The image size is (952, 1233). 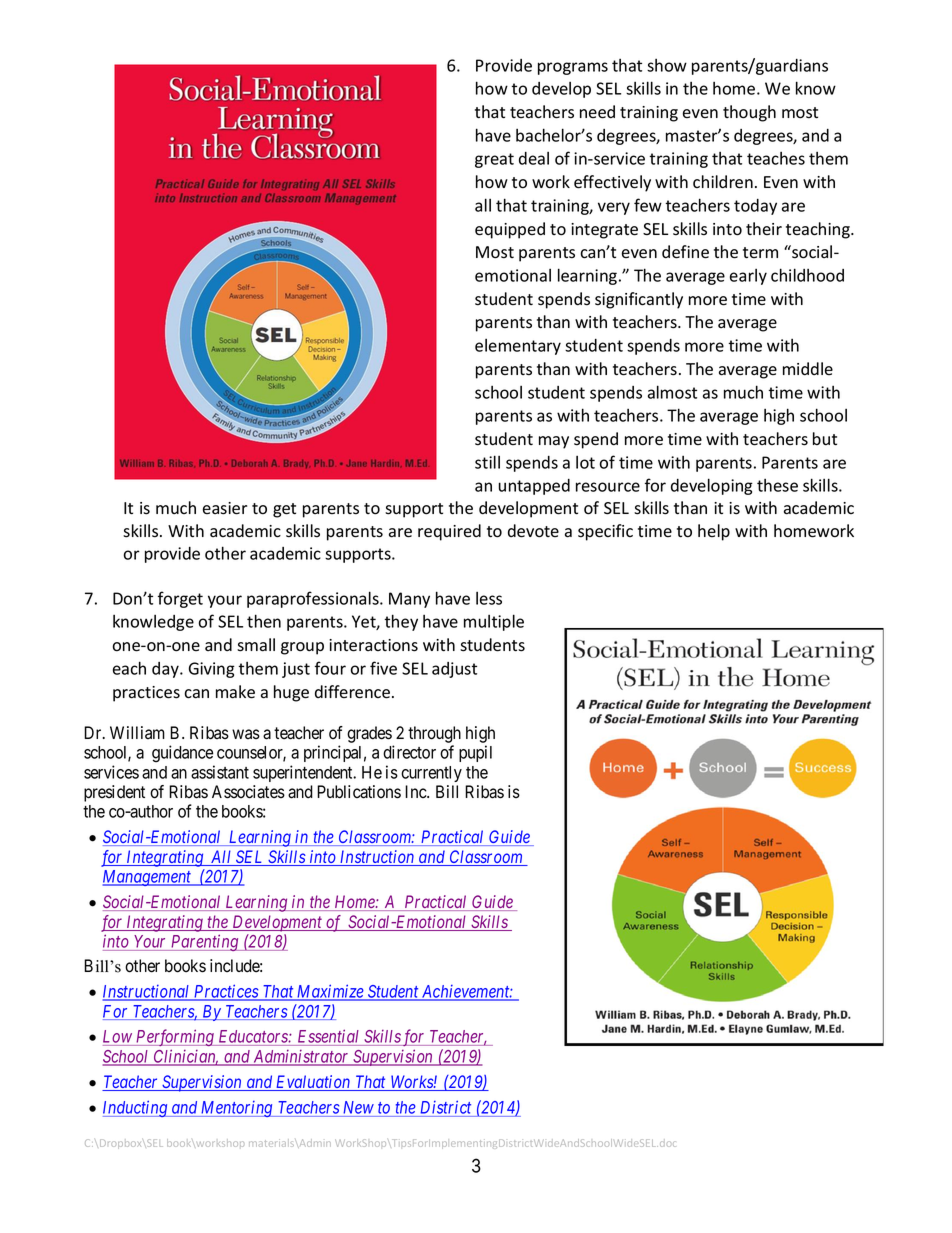 What do you see at coordinates (518, 347) in the document?
I see `elementary` at bounding box center [518, 347].
